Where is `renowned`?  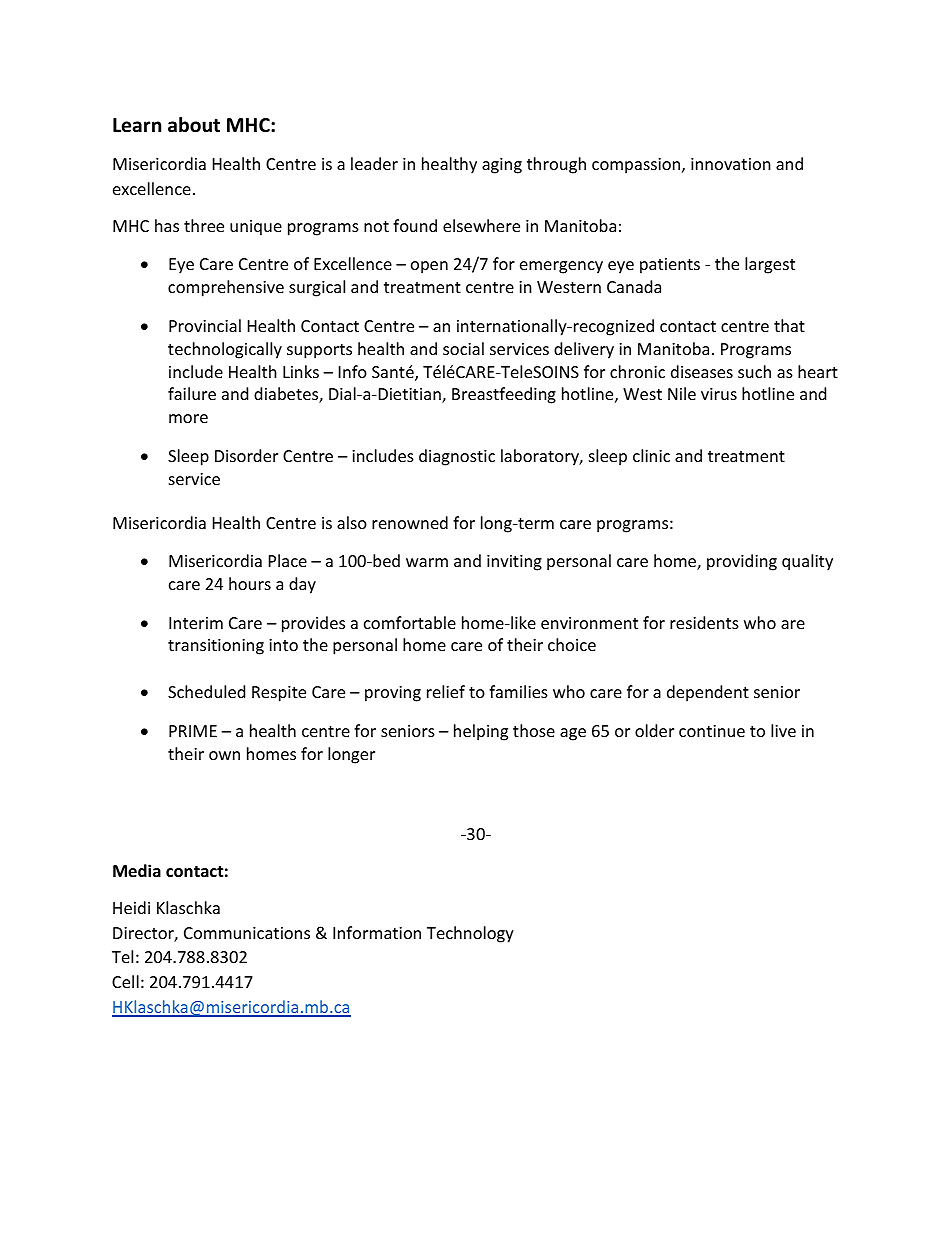 renowned is located at coordinates (410, 522).
